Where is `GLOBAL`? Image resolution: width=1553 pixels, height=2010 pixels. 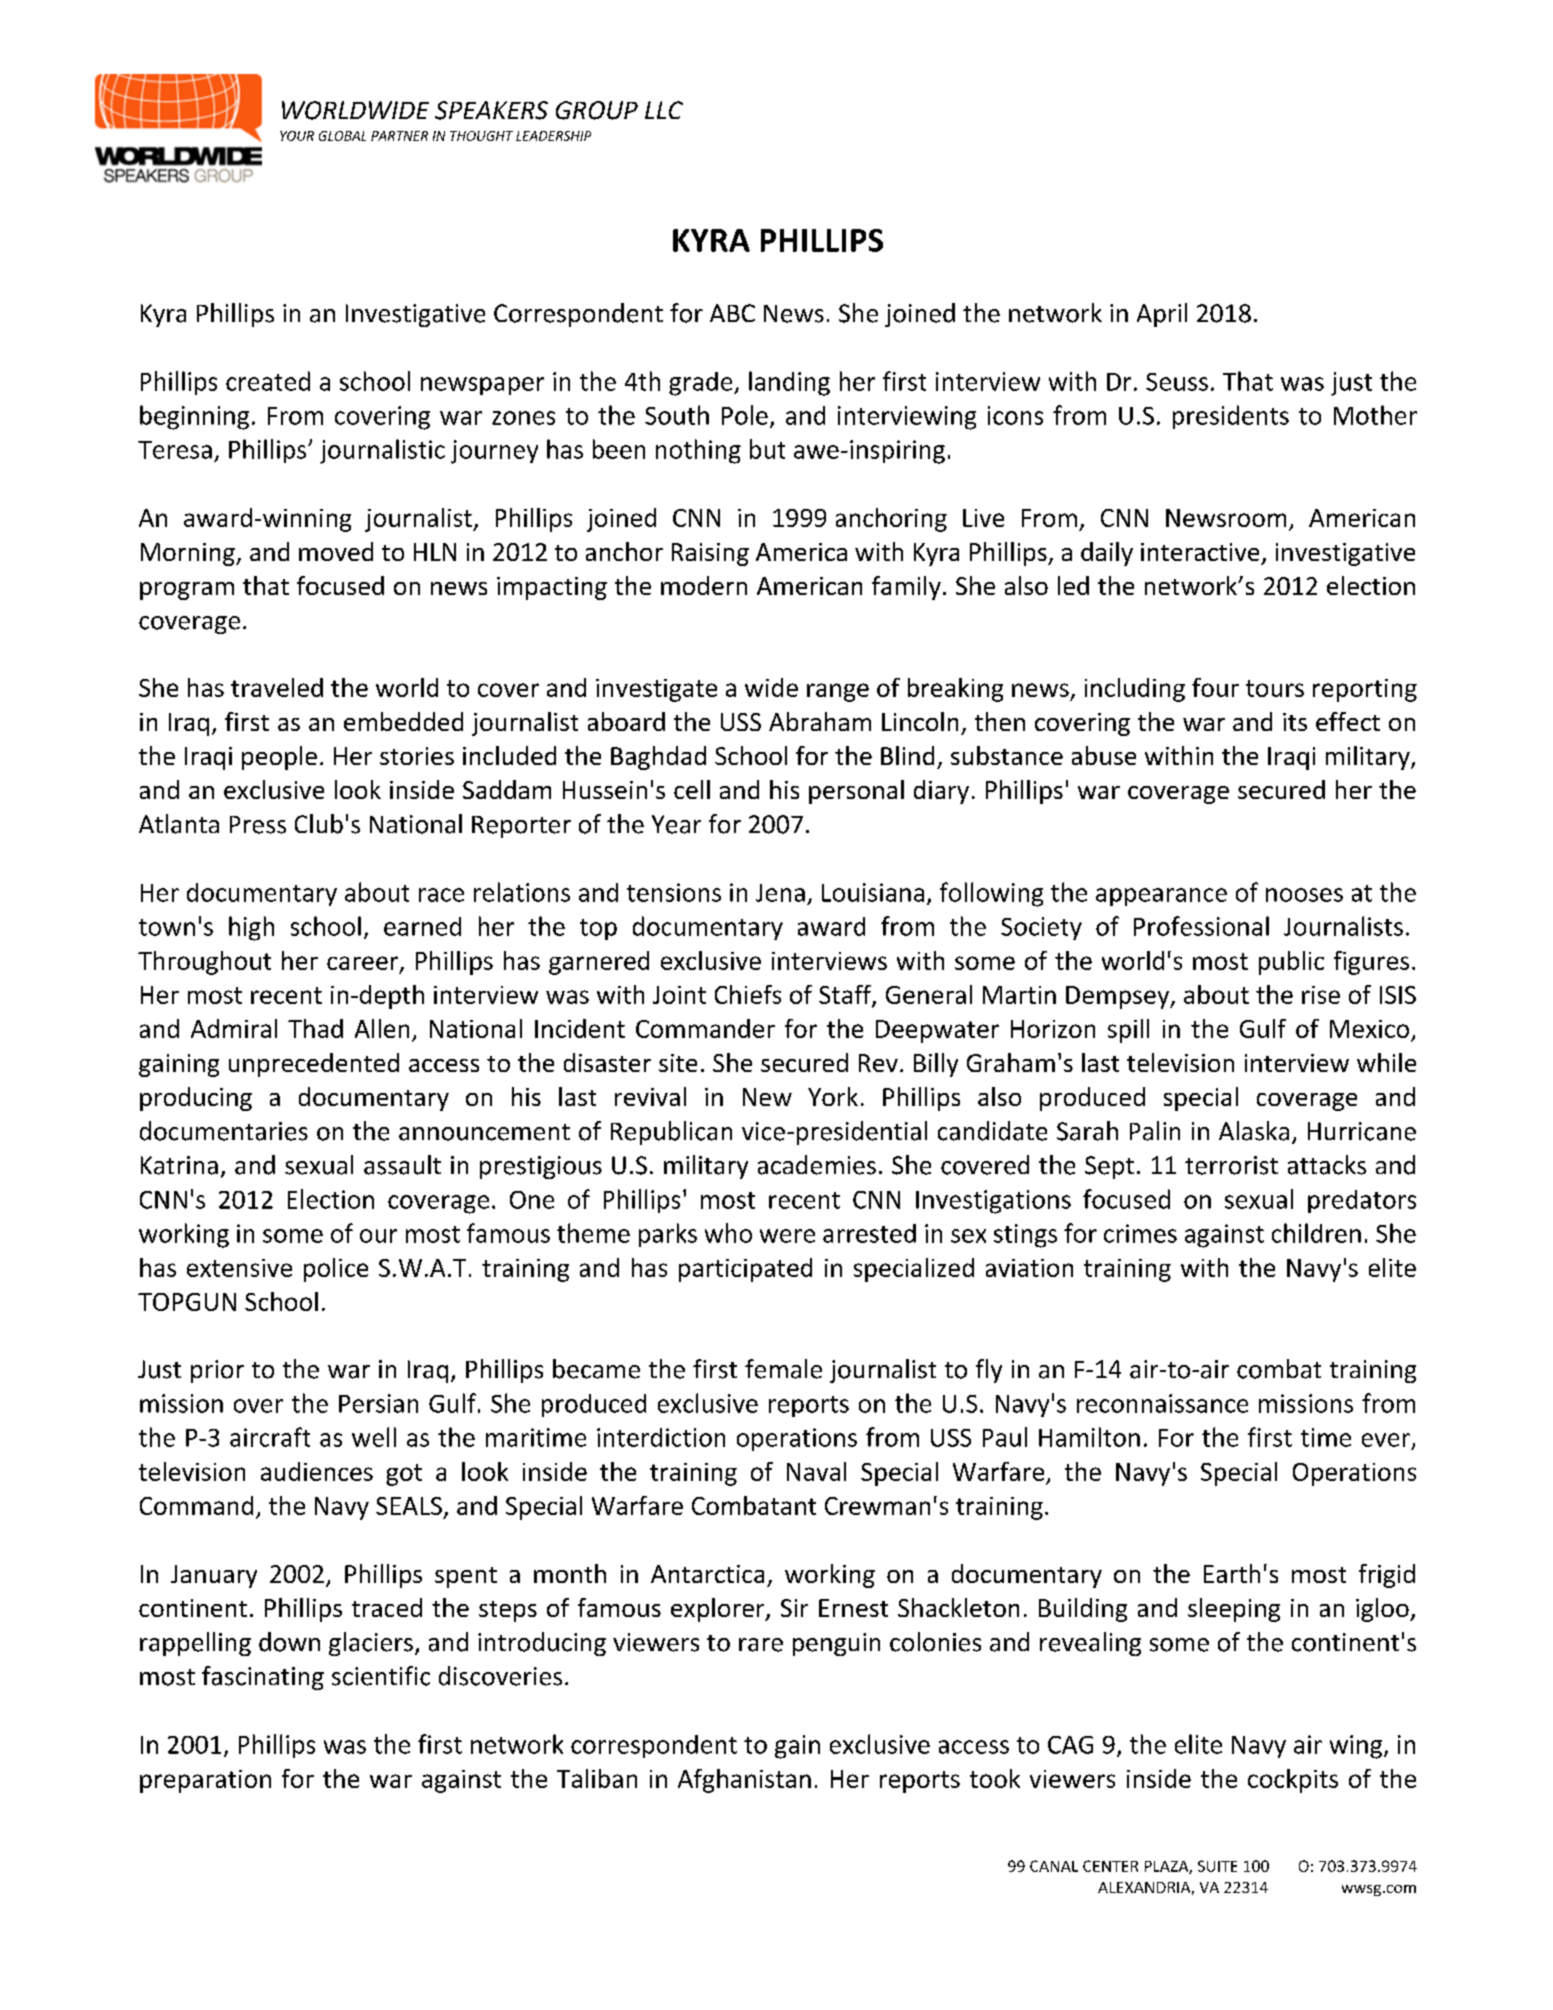
GLOBAL is located at coordinates (342, 136).
